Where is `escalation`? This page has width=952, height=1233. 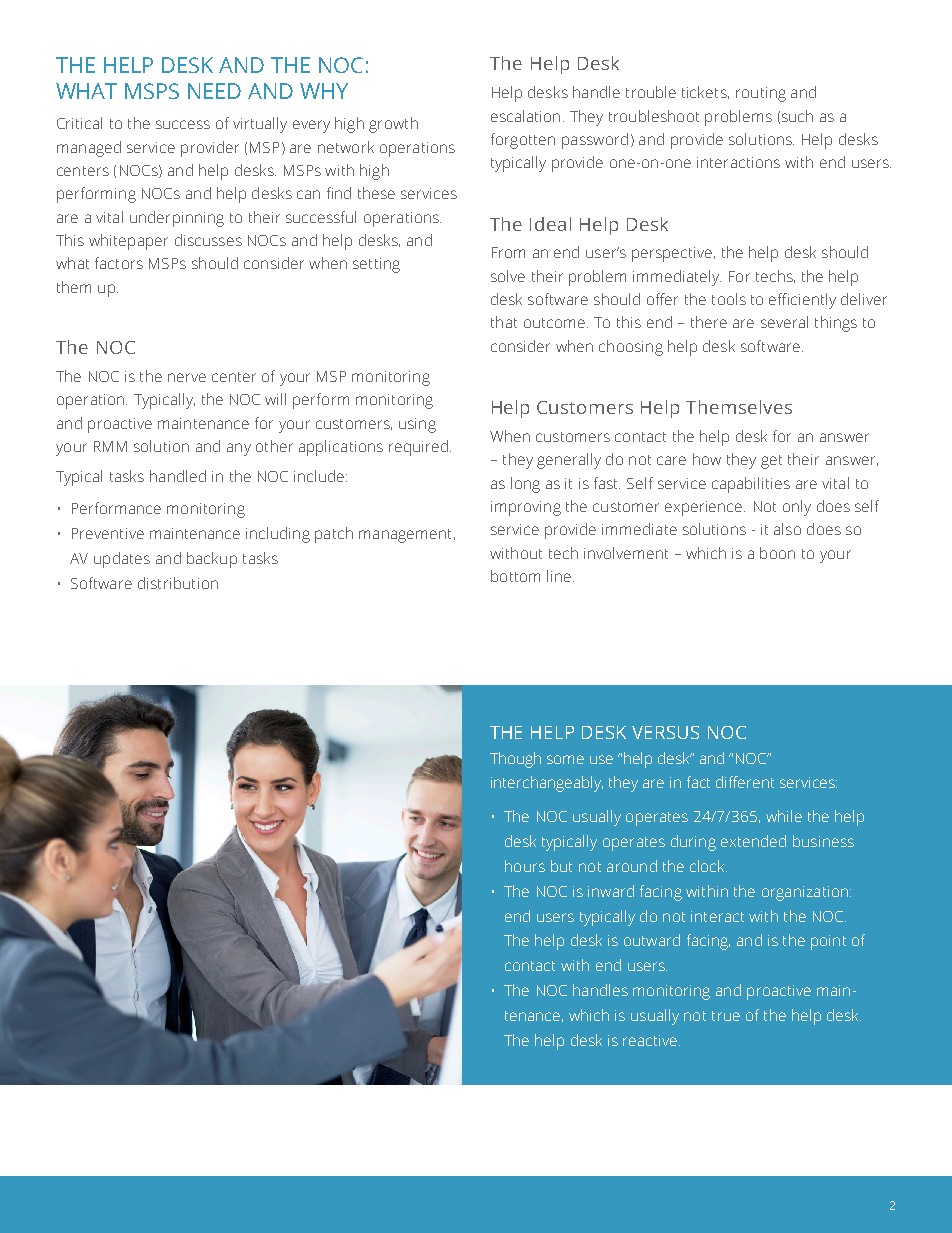
escalation is located at coordinates (525, 116).
